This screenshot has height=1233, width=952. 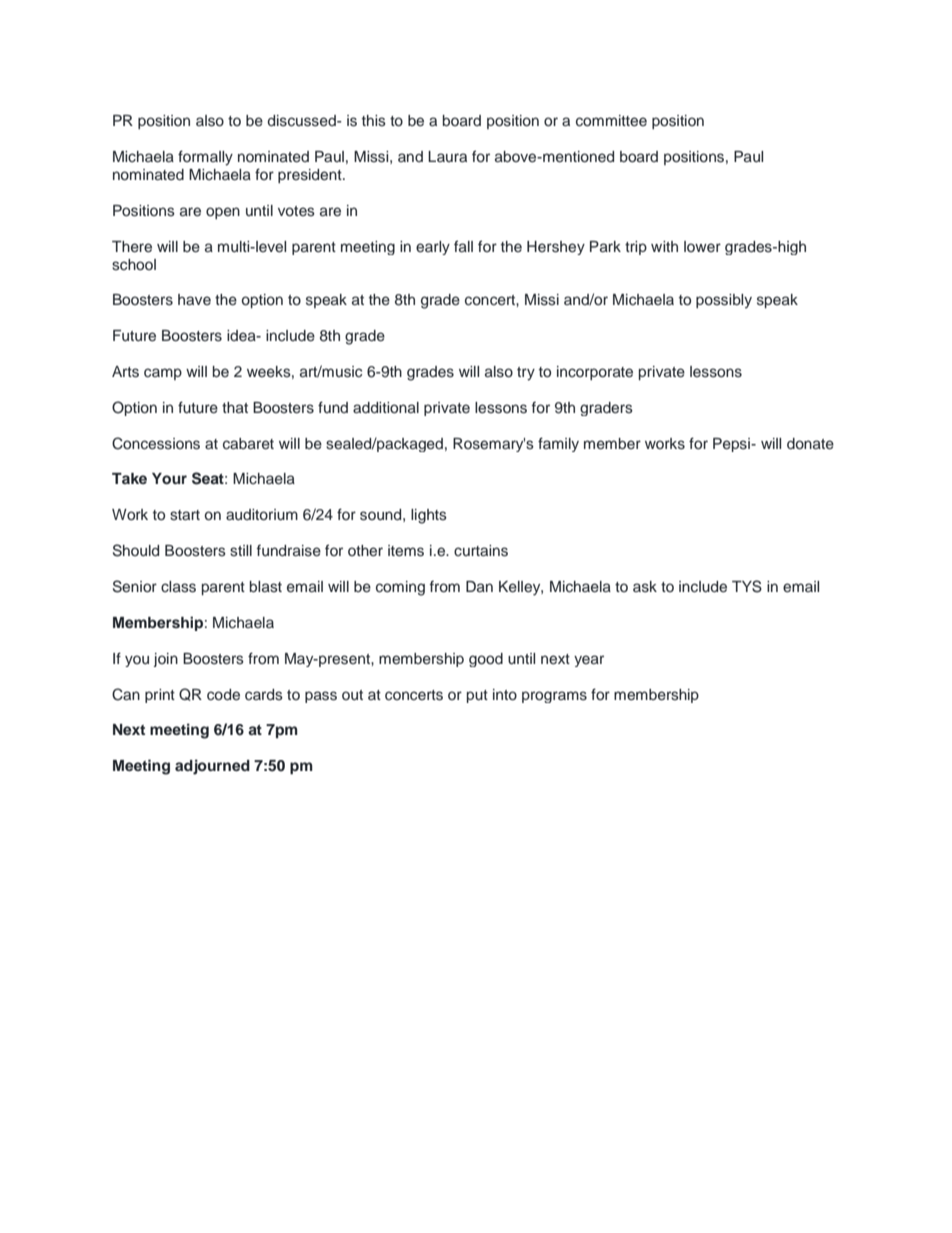 What do you see at coordinates (223, 694) in the screenshot?
I see `code` at bounding box center [223, 694].
